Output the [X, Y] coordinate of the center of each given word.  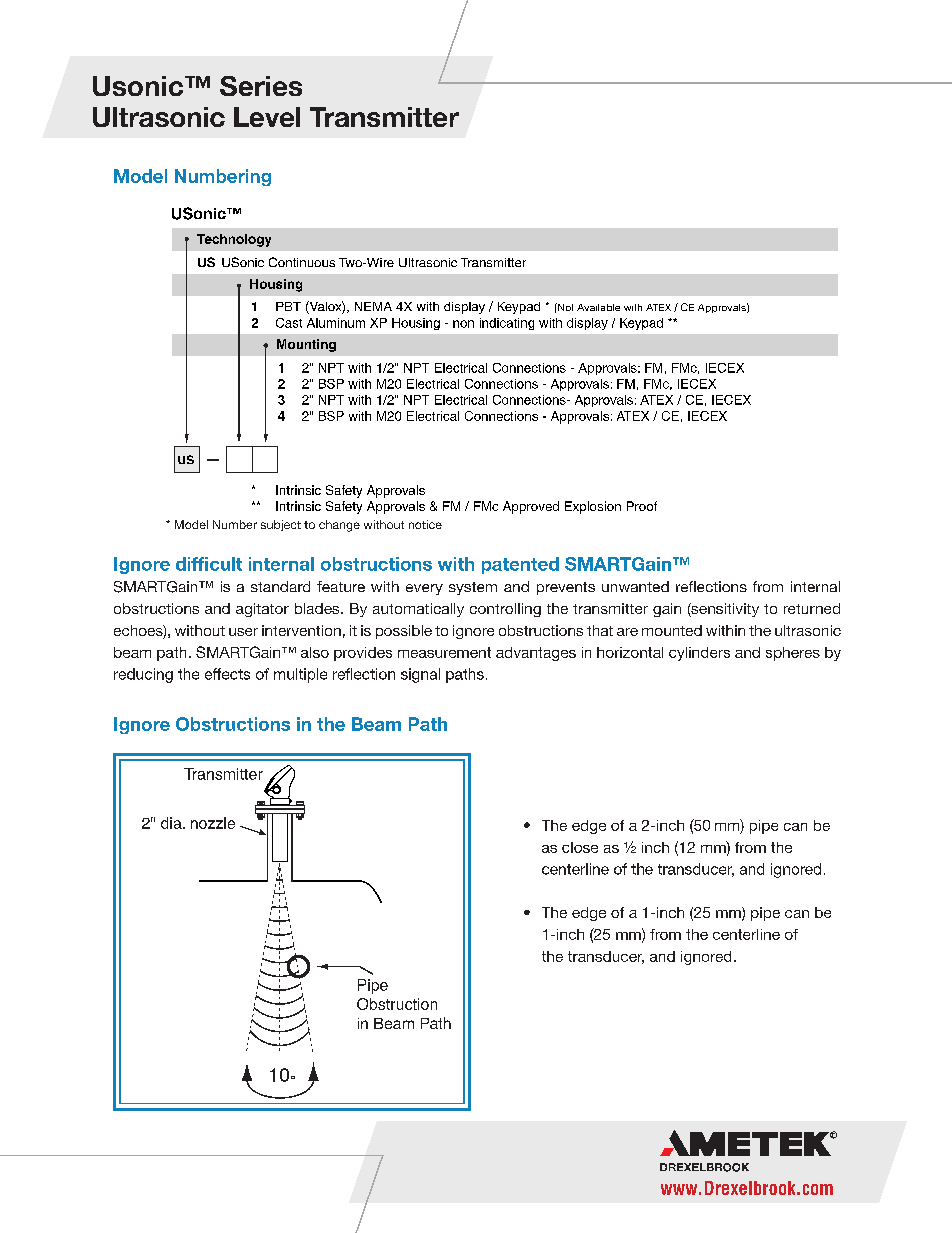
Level [267, 116]
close [580, 847]
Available [598, 307]
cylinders [699, 654]
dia [172, 823]
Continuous [302, 262]
